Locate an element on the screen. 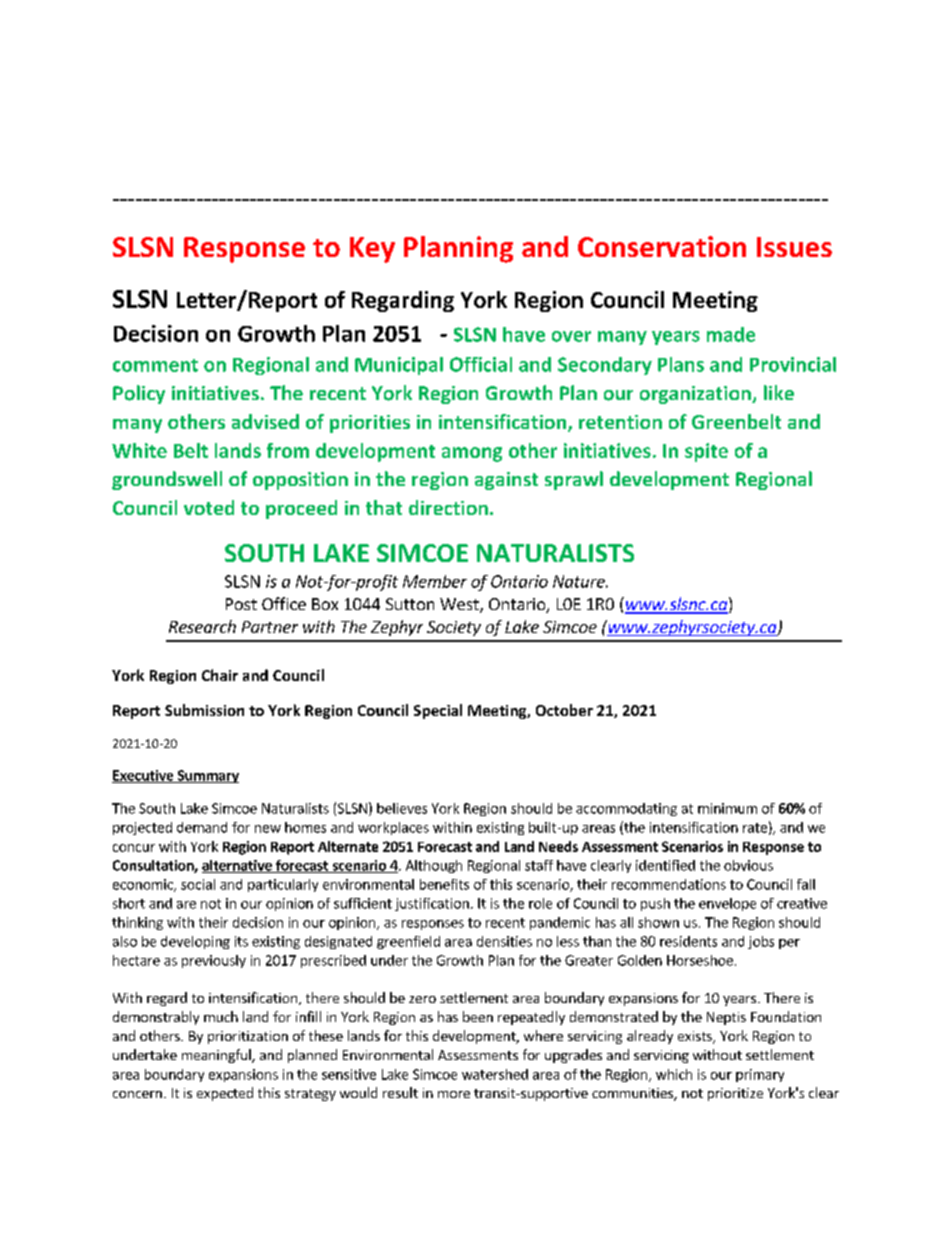 Image resolution: width=952 pixels, height=1233 pixels. October is located at coordinates (564, 710).
